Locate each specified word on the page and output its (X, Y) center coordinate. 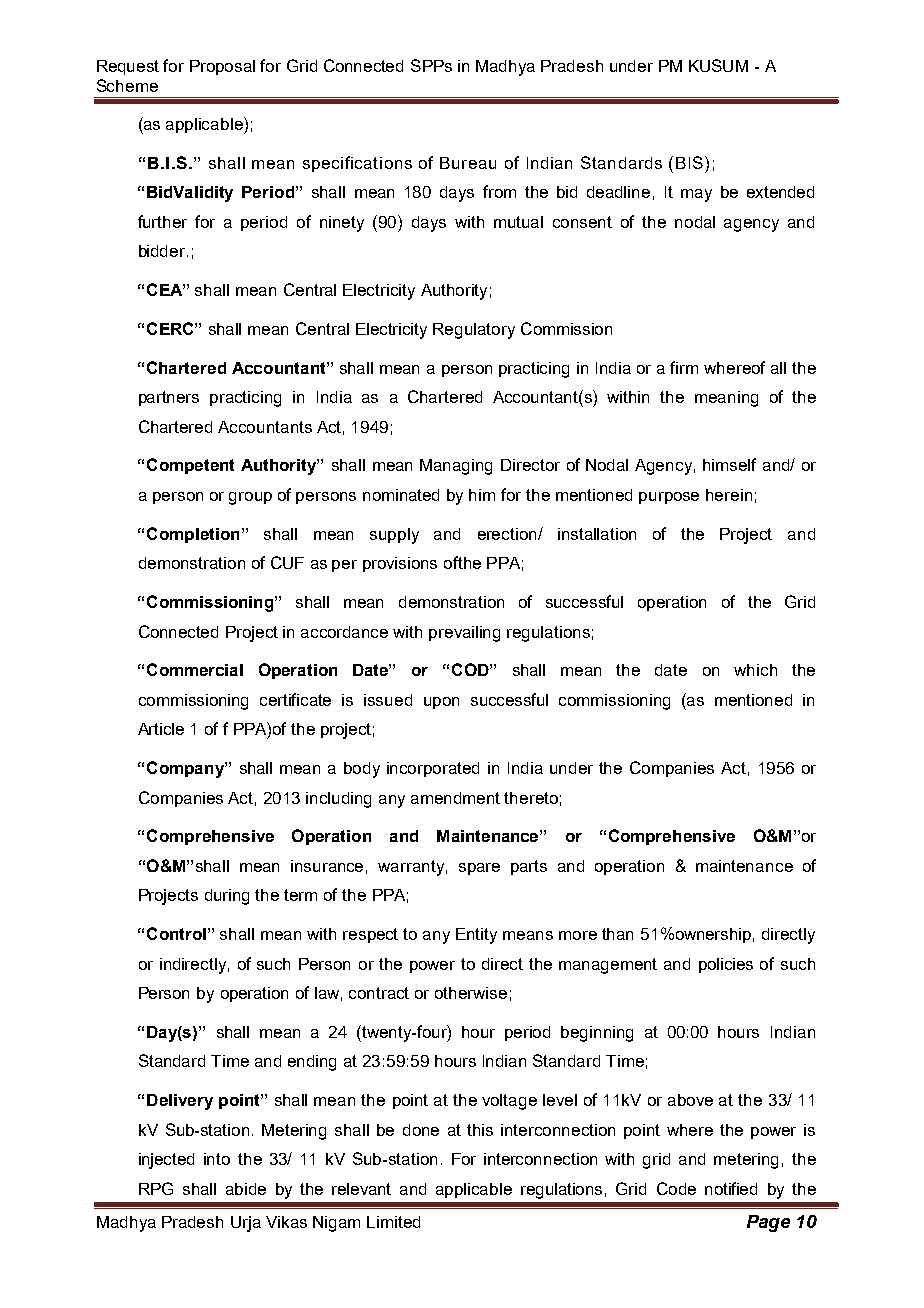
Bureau (468, 163)
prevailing (464, 634)
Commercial (195, 669)
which (755, 670)
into (217, 1159)
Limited (393, 1222)
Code (676, 1188)
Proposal (222, 67)
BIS (689, 162)
